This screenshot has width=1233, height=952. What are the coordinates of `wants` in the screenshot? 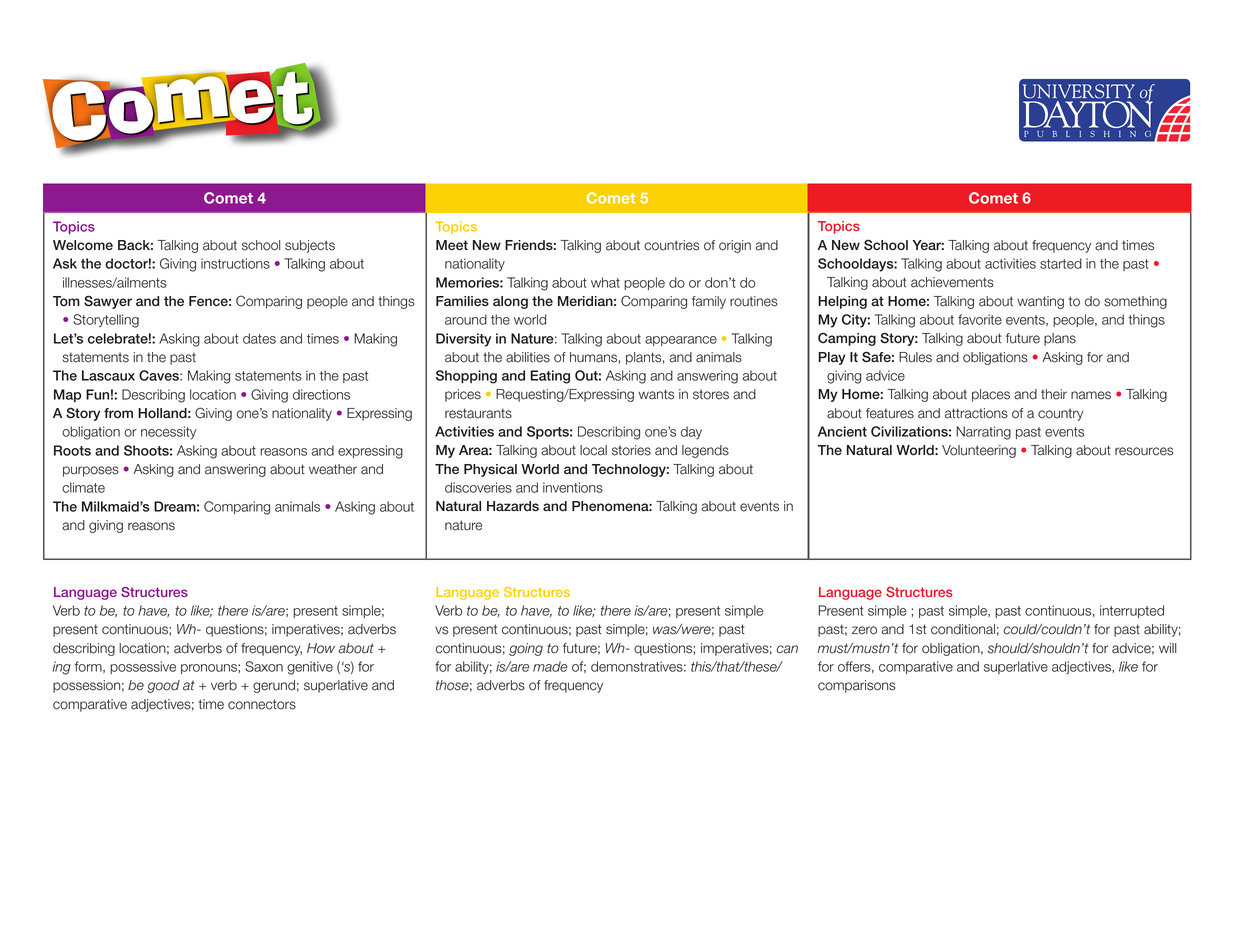 It's located at (656, 394).
